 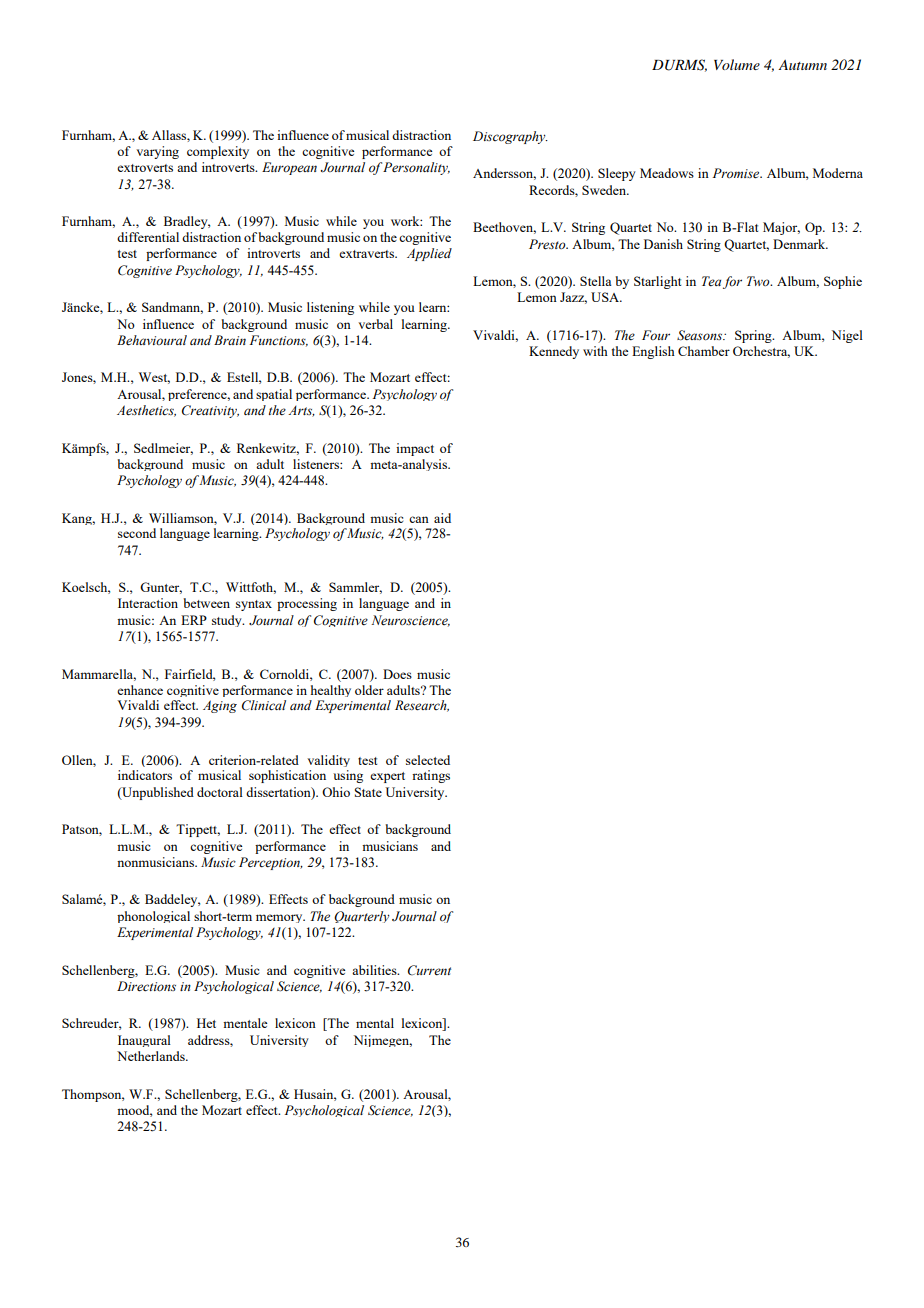 What do you see at coordinates (144, 1041) in the screenshot?
I see `Inaugural` at bounding box center [144, 1041].
